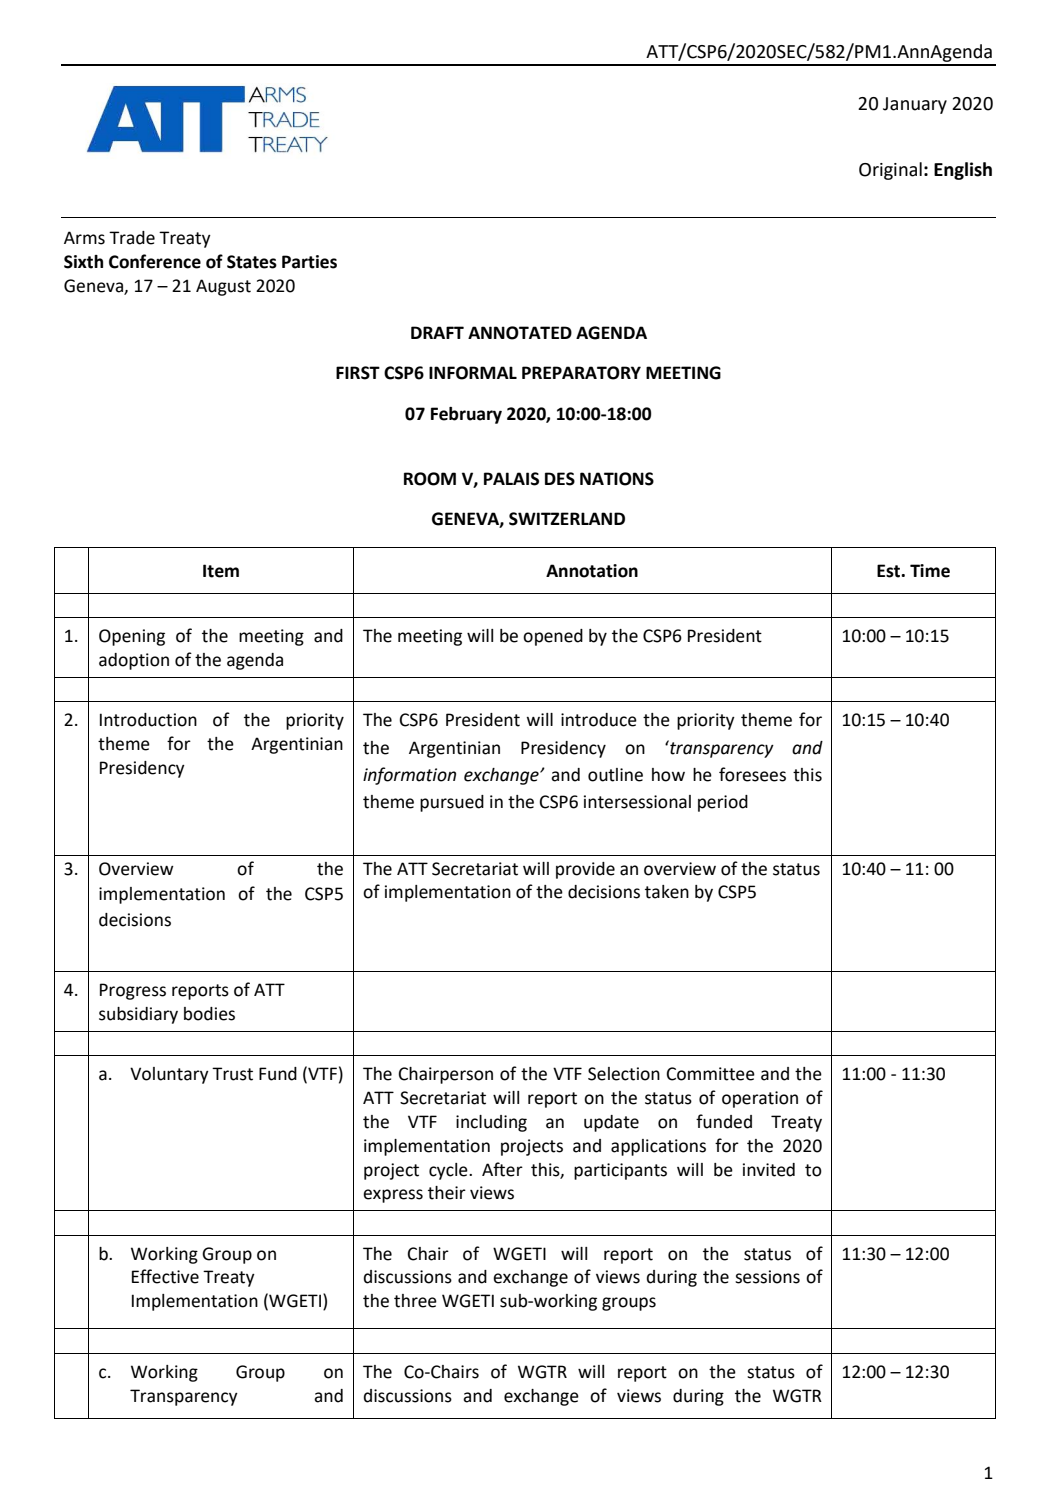  I want to click on Effective, so click(165, 1276).
